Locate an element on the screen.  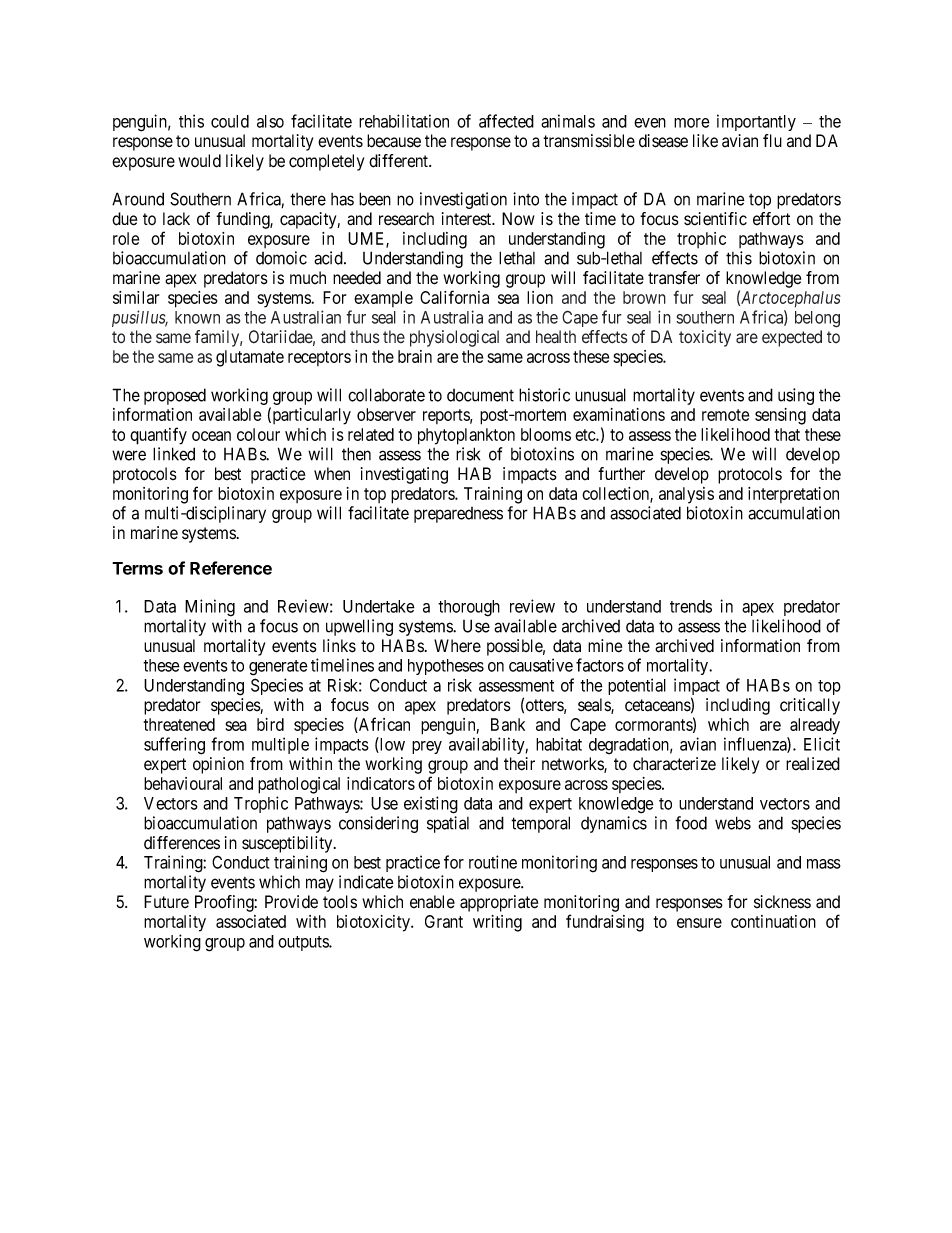
document is located at coordinates (480, 395).
